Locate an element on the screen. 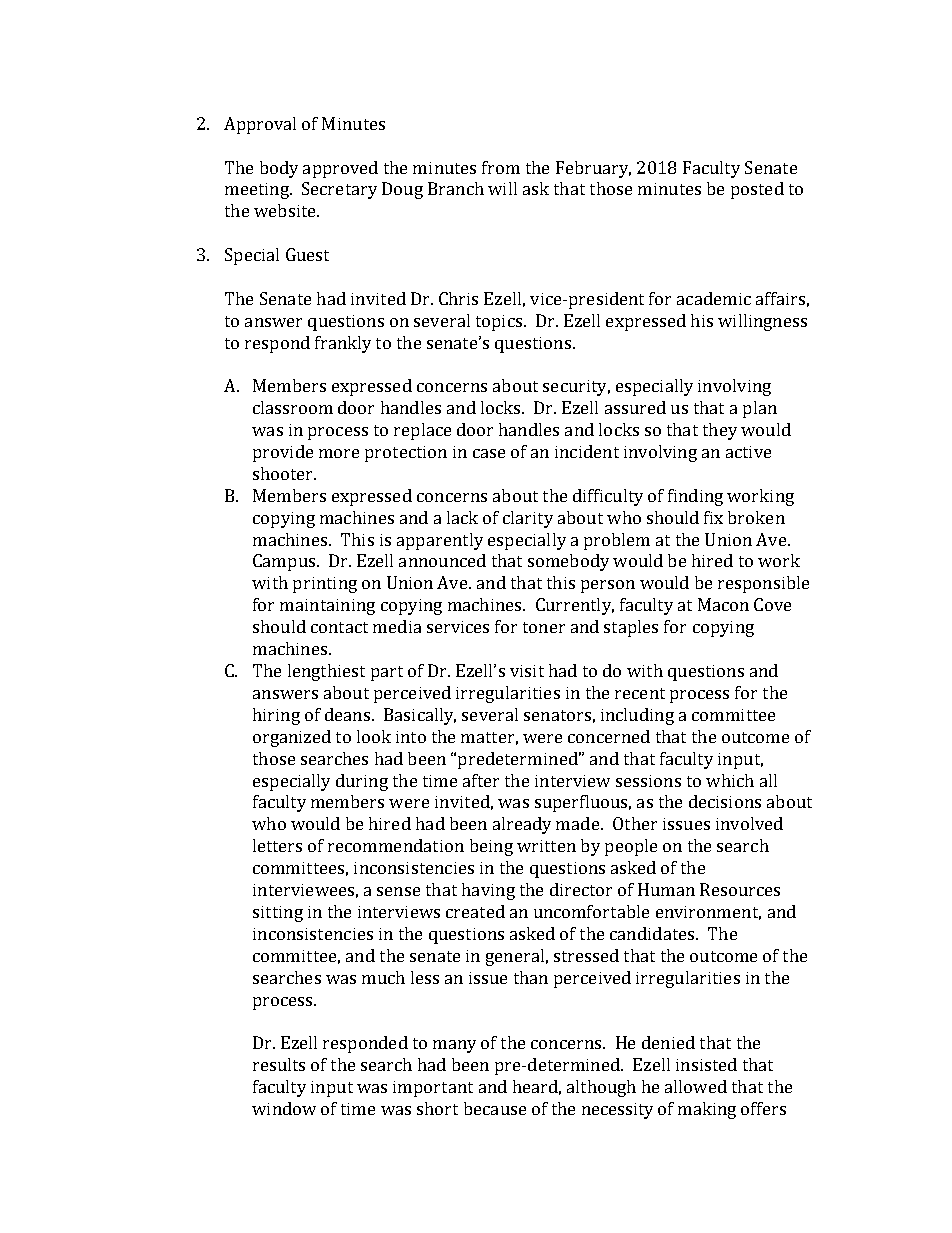  they is located at coordinates (720, 431).
